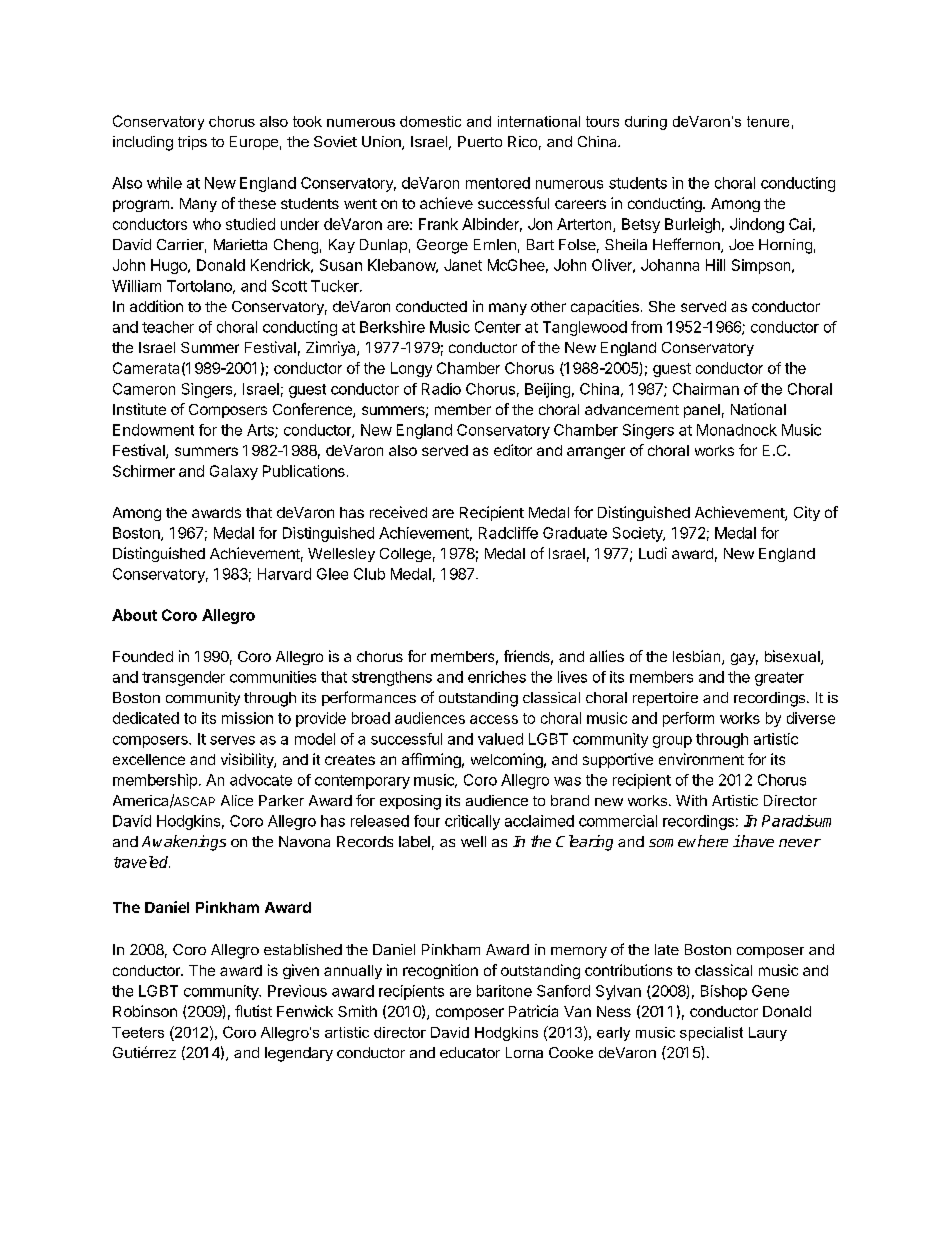  What do you see at coordinates (480, 141) in the page?
I see `Puerto` at bounding box center [480, 141].
